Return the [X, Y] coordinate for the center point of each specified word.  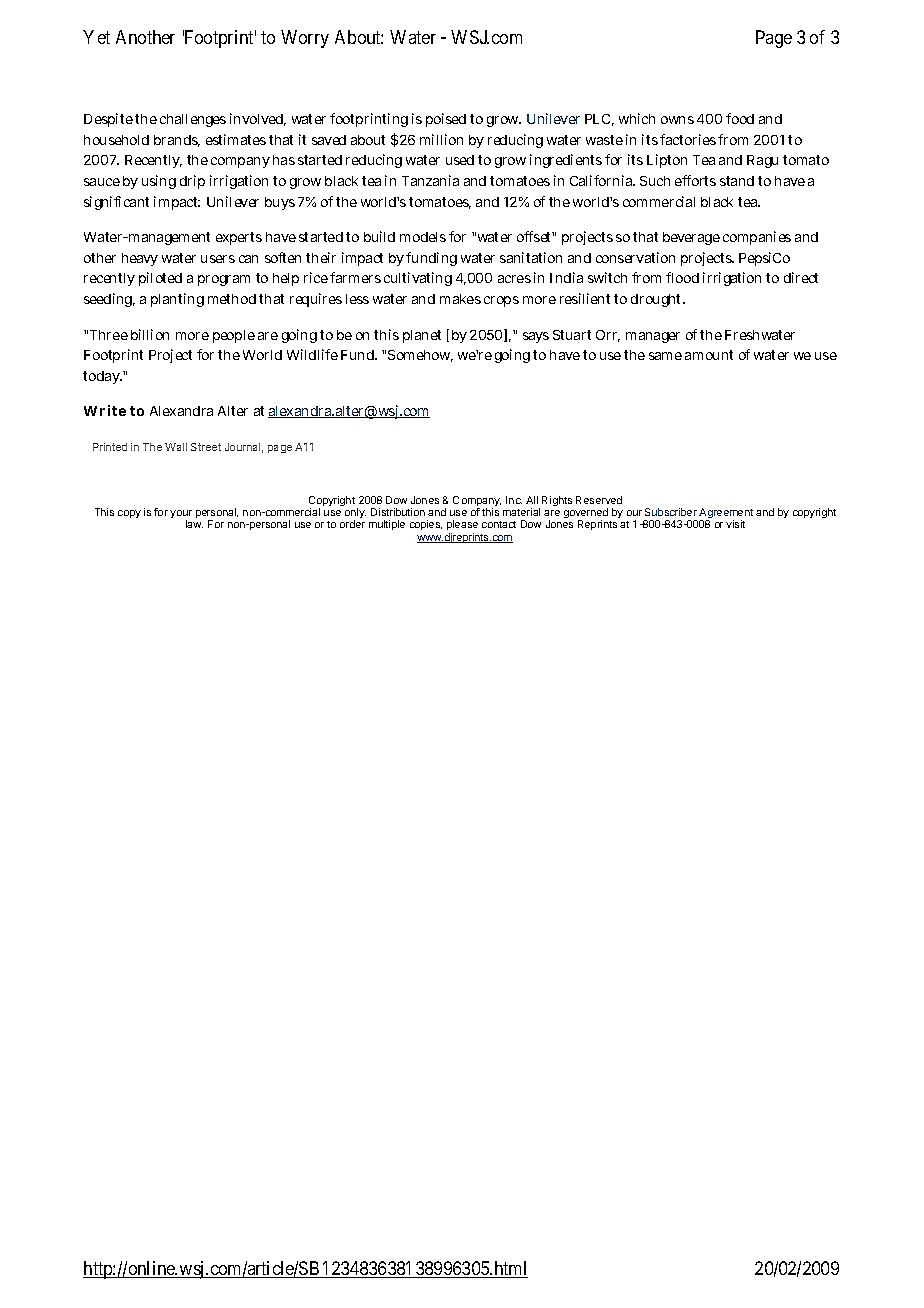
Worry [305, 39]
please [462, 525]
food [740, 118]
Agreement [726, 515]
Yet [96, 37]
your [181, 516]
